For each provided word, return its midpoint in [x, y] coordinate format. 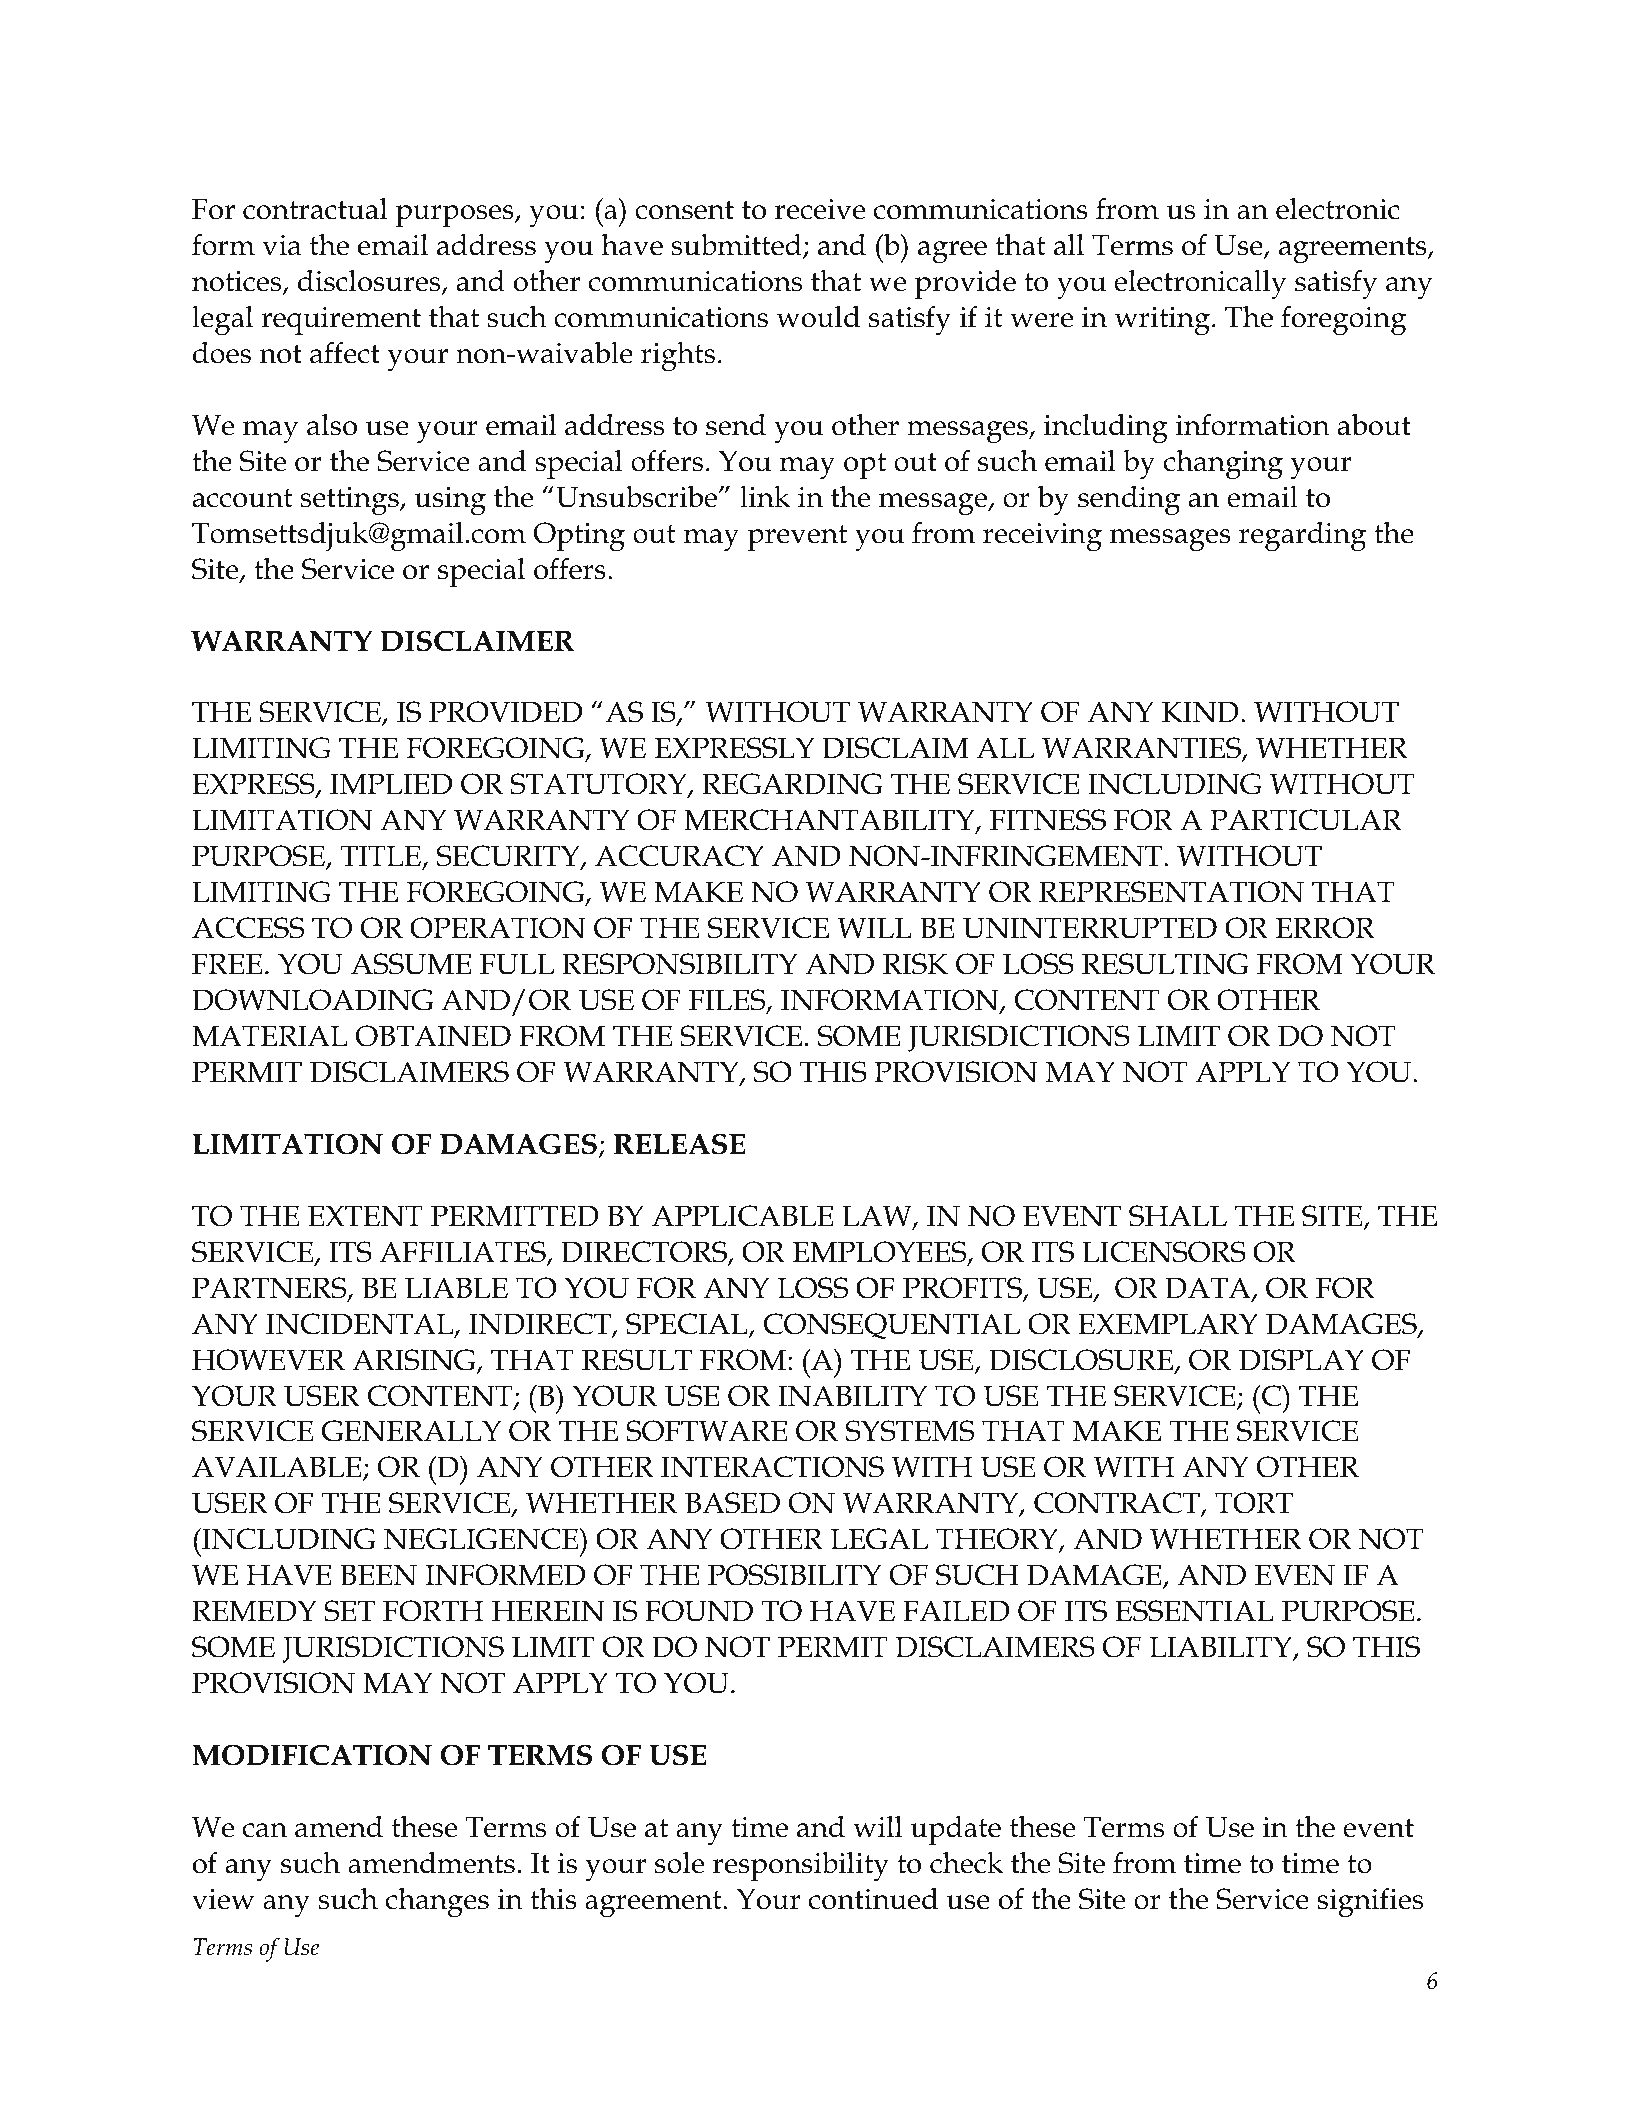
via [282, 245]
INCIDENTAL [361, 1325]
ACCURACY [679, 856]
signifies [1370, 1902]
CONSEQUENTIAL [892, 1326]
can [265, 1830]
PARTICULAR [1306, 820]
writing [1163, 321]
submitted [738, 246]
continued [873, 1899]
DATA [1209, 1289]
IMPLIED [391, 784]
